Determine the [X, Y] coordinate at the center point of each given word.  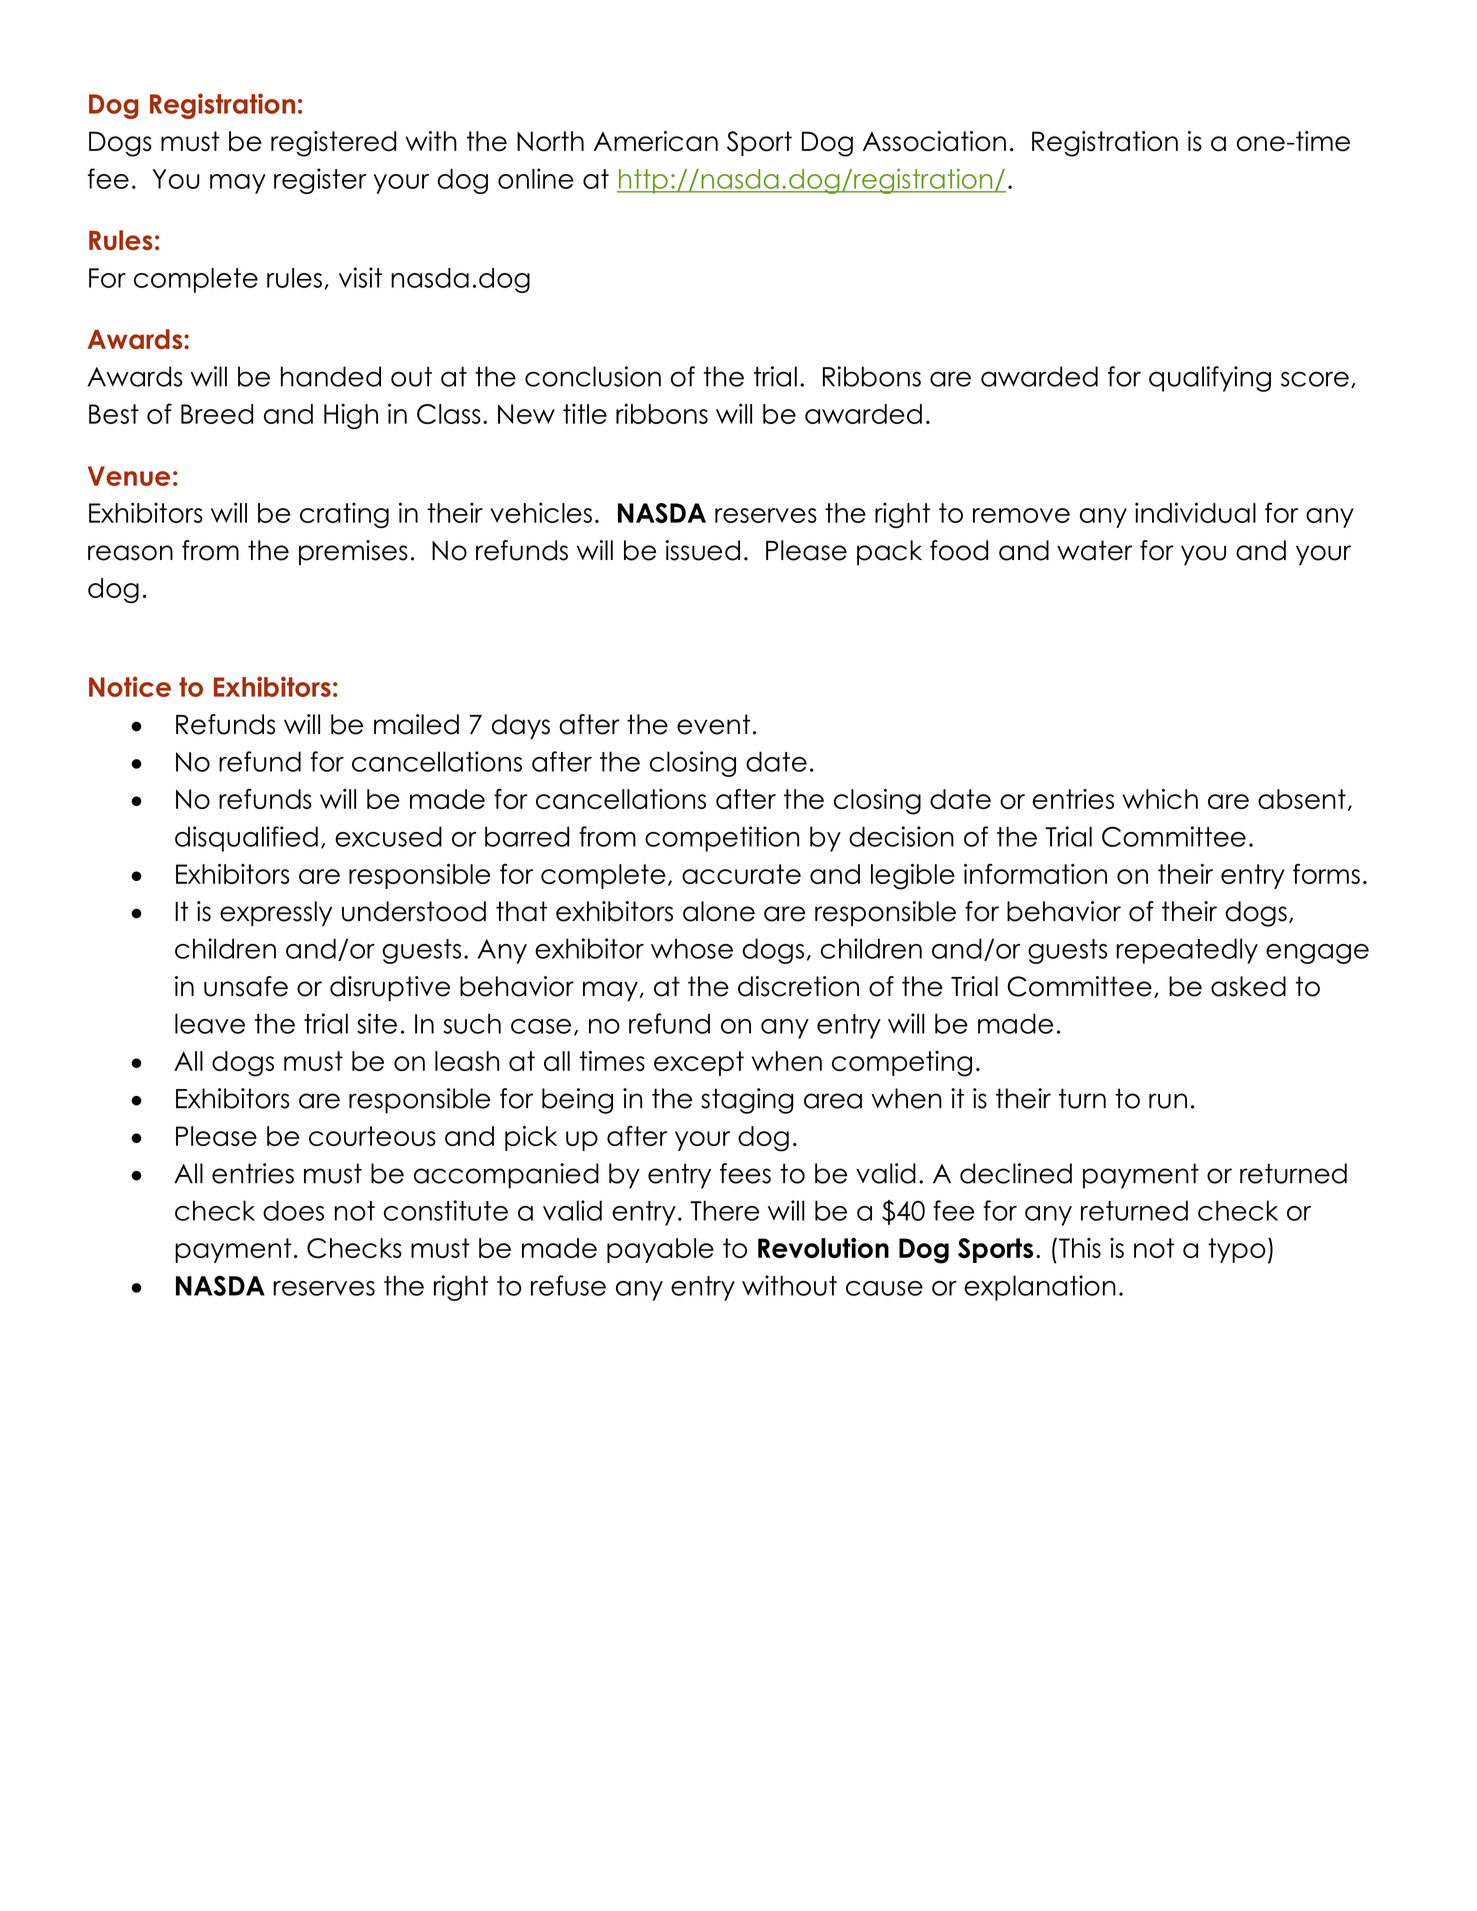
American [656, 141]
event [713, 724]
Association [934, 141]
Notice [130, 686]
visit [360, 277]
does [293, 1210]
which [1160, 799]
